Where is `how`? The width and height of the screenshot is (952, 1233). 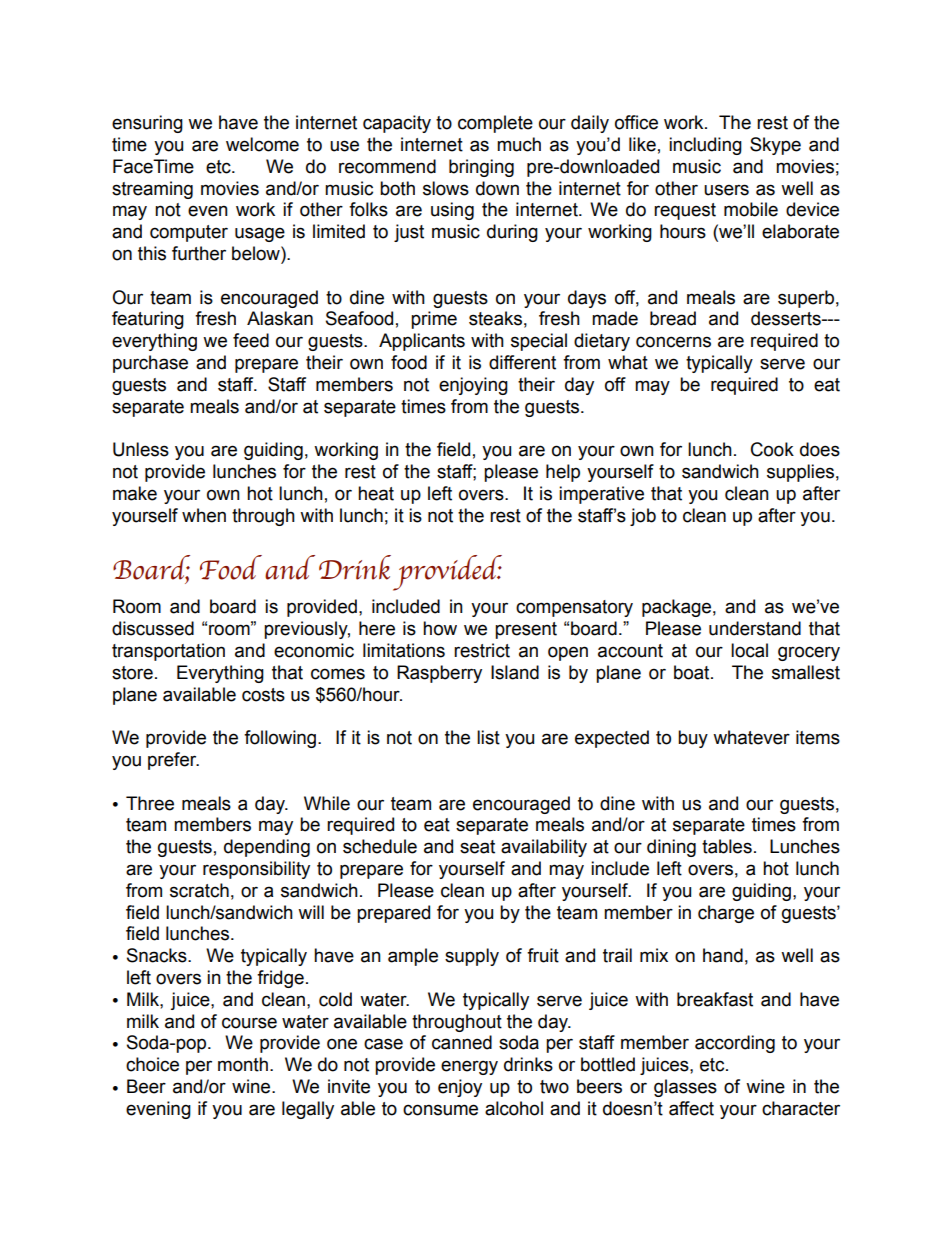
how is located at coordinates (440, 628).
